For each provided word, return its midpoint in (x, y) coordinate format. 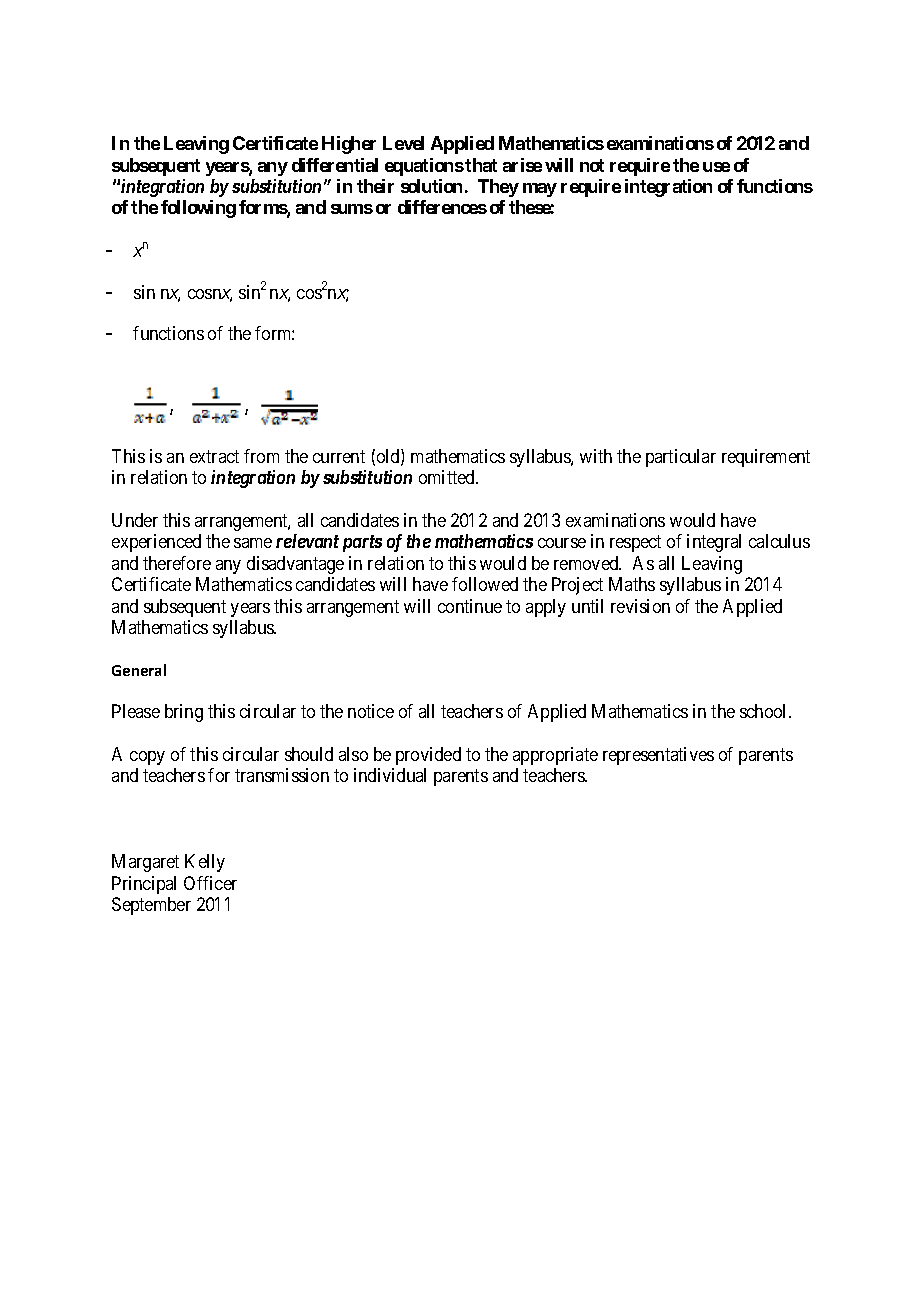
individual (390, 775)
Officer (210, 883)
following (198, 209)
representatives (658, 756)
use (716, 167)
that (481, 165)
